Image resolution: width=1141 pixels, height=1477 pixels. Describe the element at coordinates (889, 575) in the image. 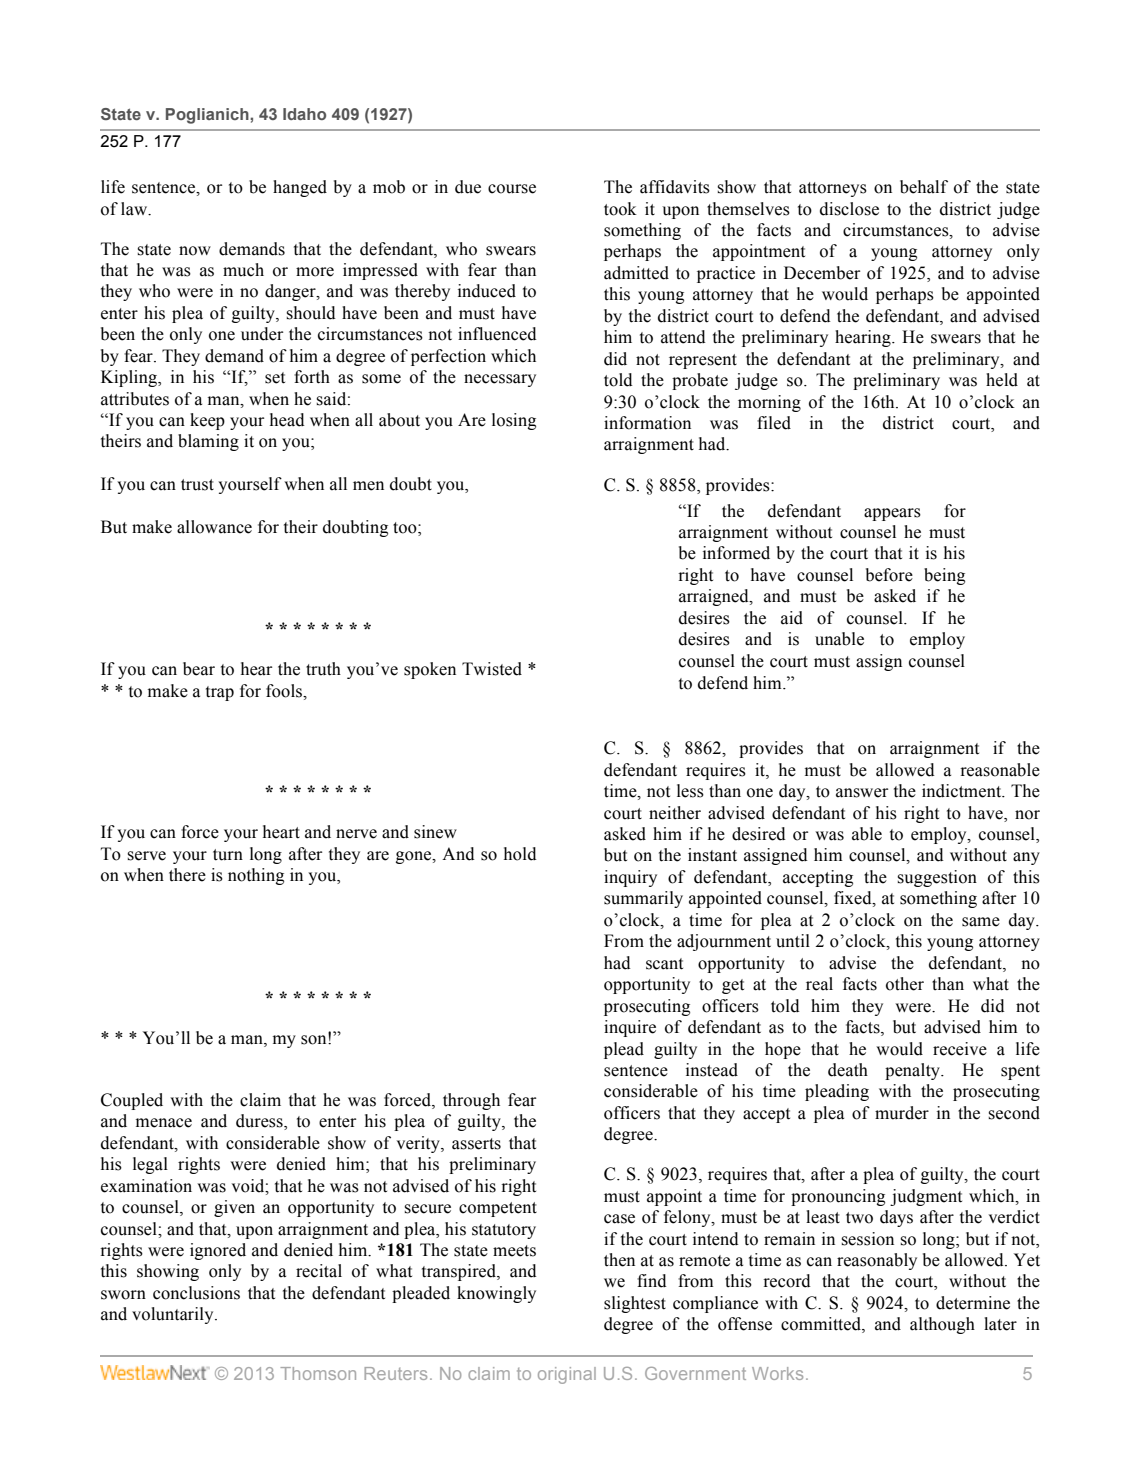

I see `before` at that location.
